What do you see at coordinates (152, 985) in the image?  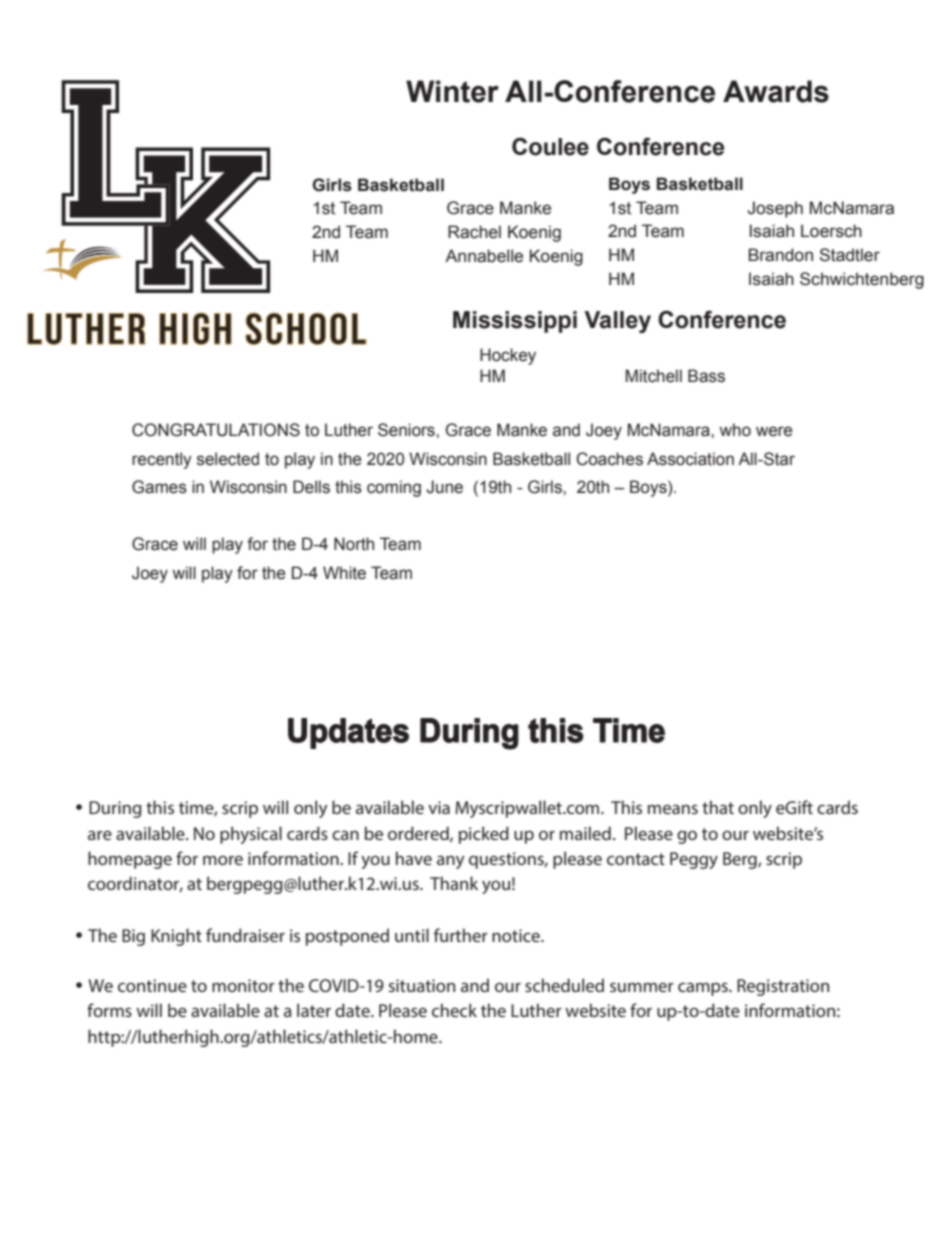 I see `continue` at bounding box center [152, 985].
